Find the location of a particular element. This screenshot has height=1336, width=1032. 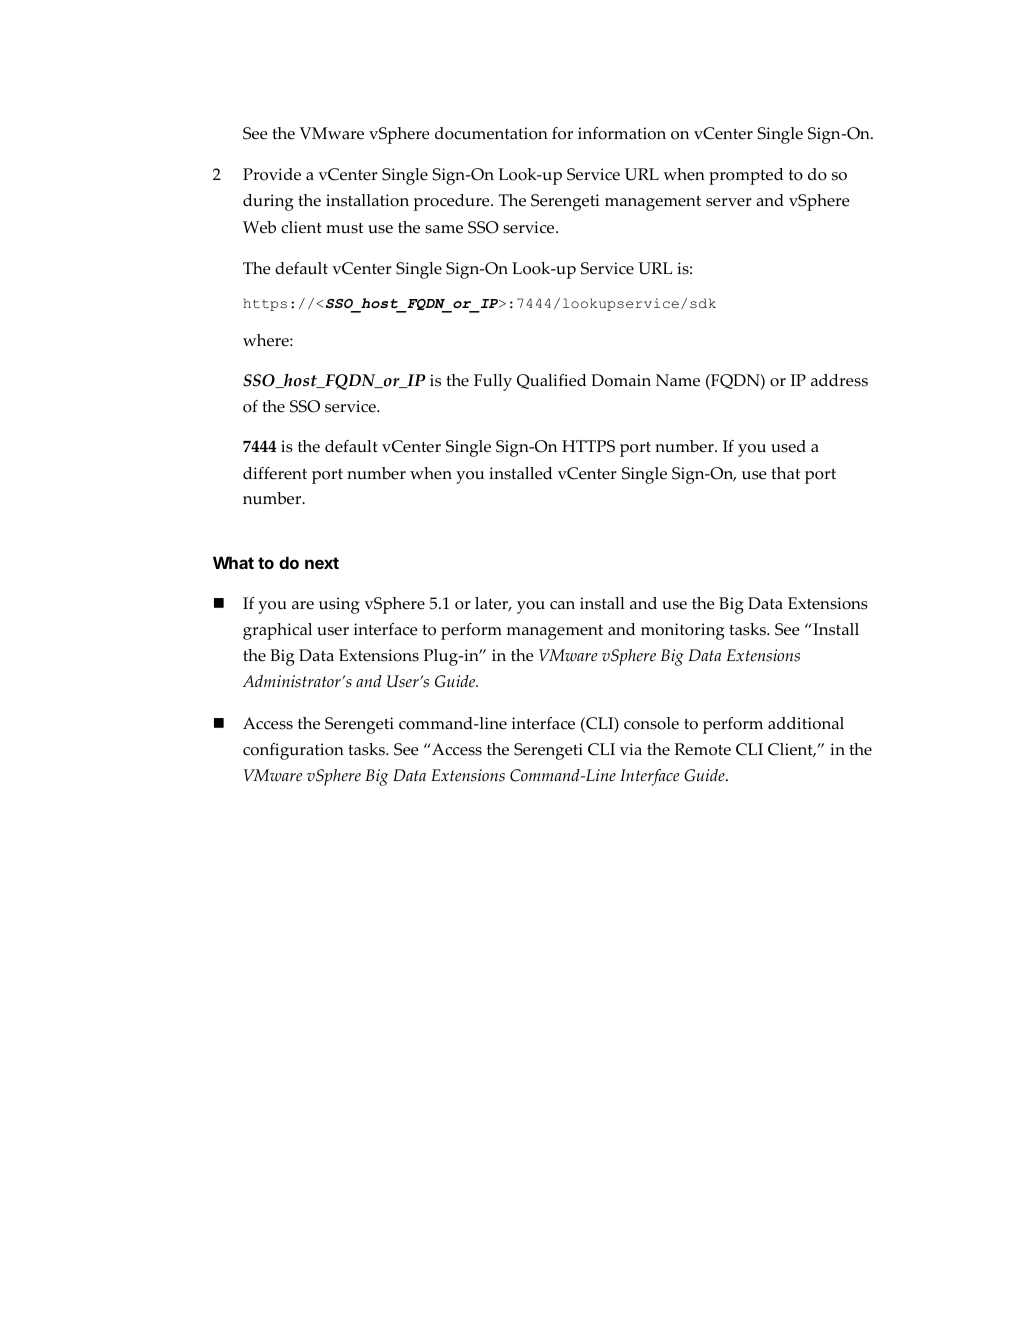

Qualified is located at coordinates (551, 381).
